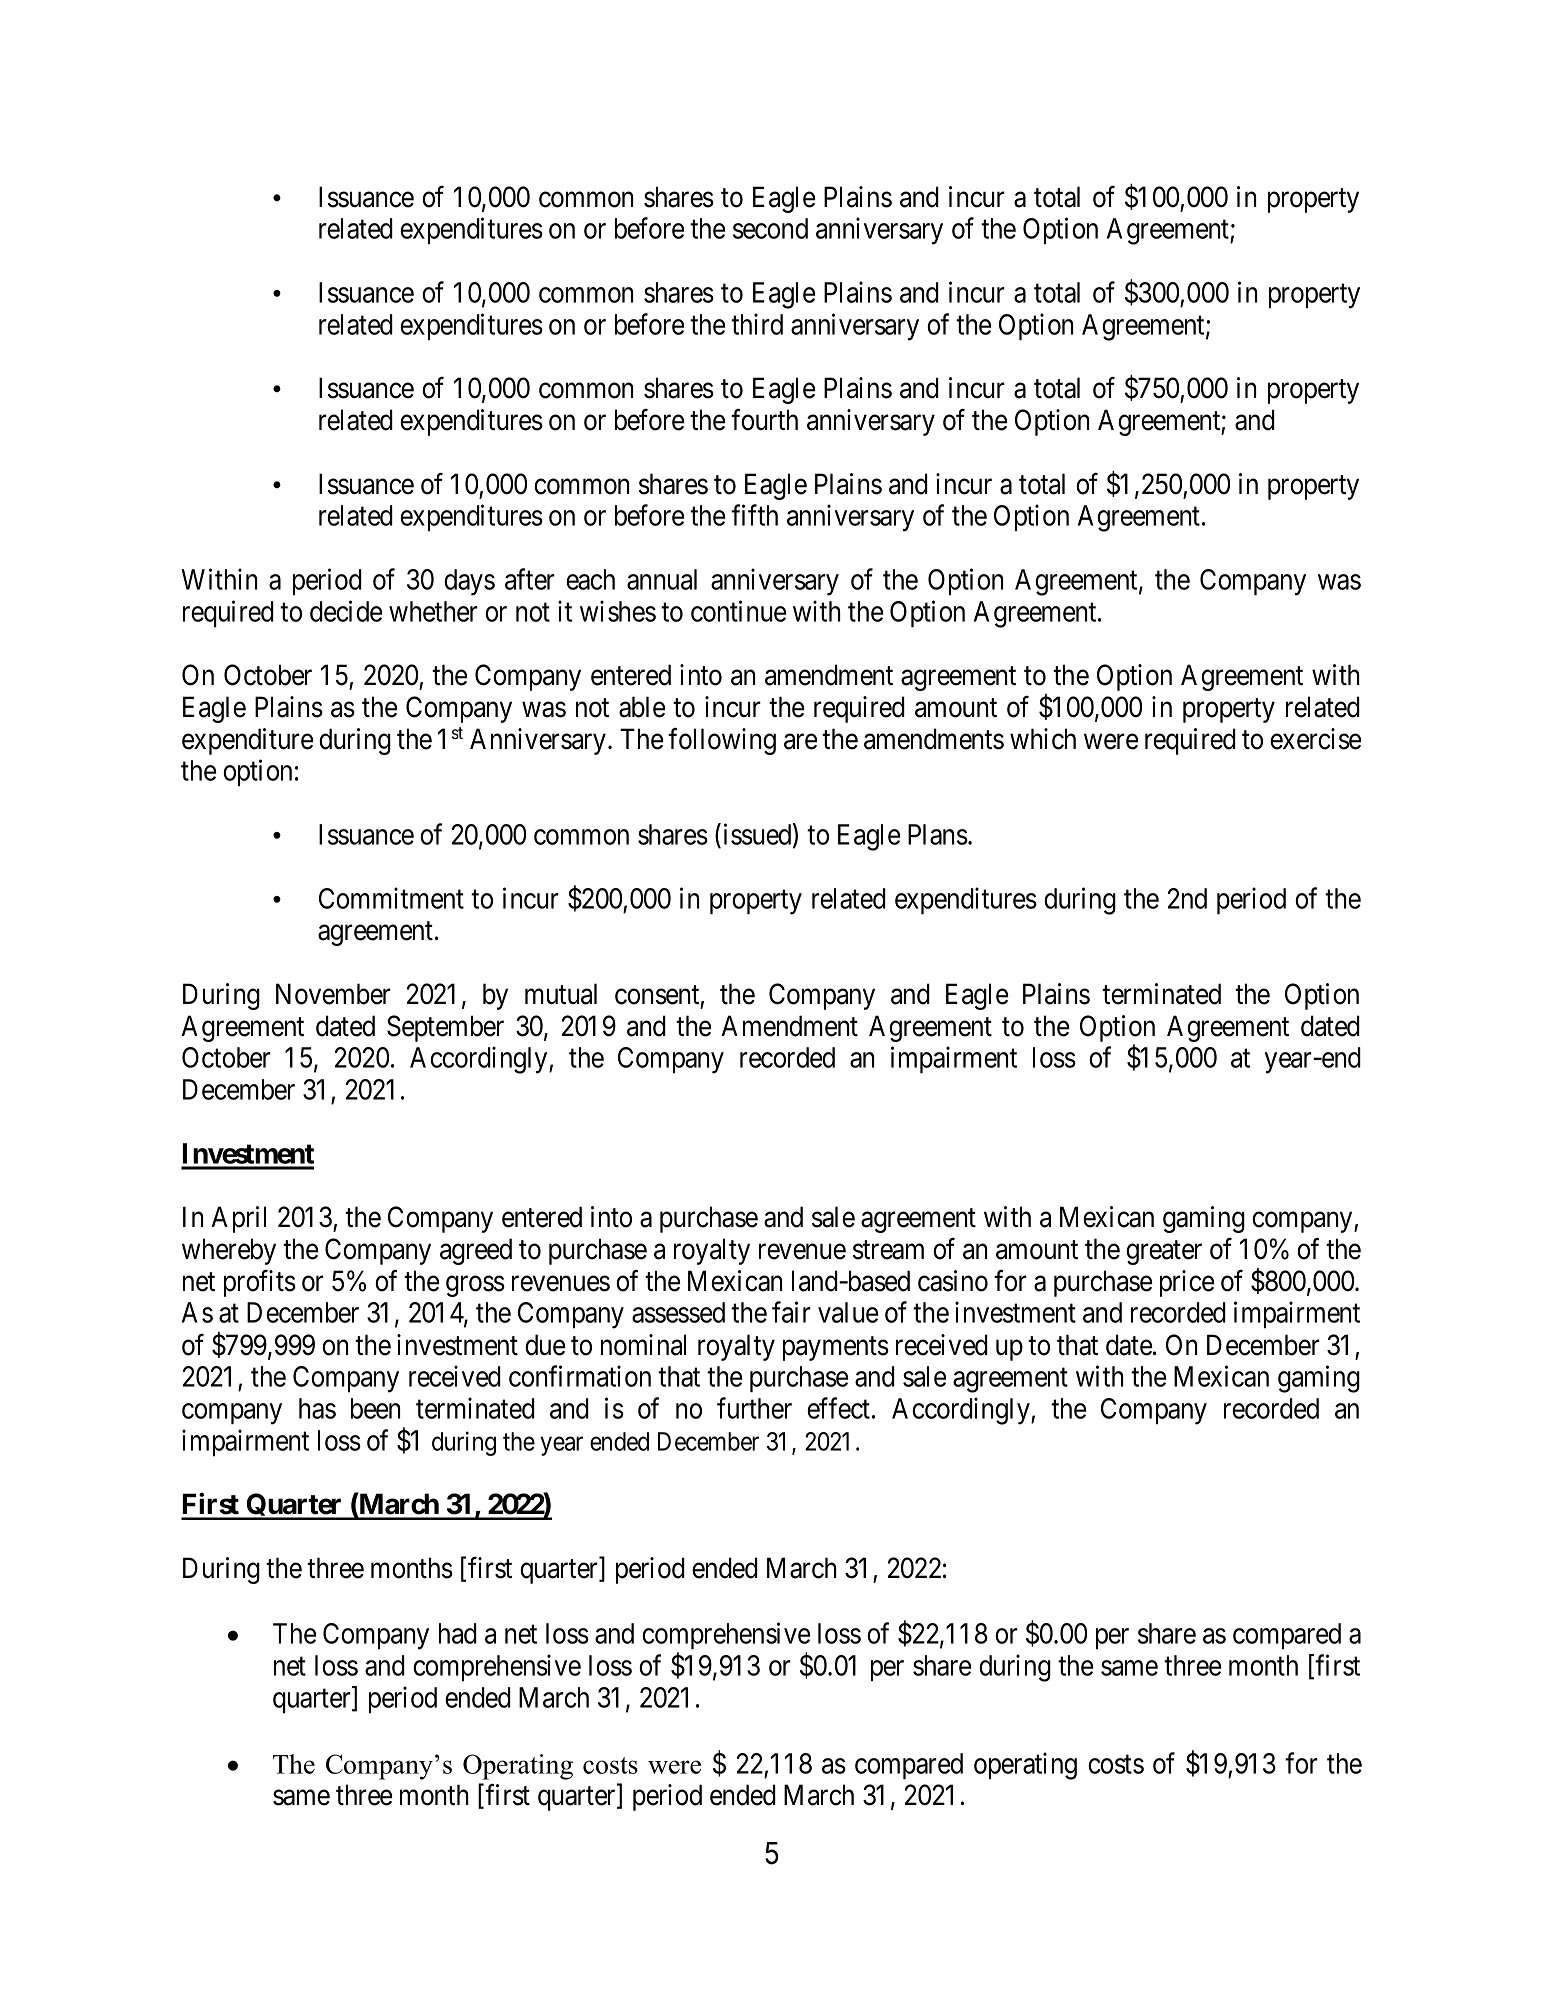 The height and width of the screenshot is (1996, 1542). What do you see at coordinates (888, 1250) in the screenshot?
I see `stream` at bounding box center [888, 1250].
